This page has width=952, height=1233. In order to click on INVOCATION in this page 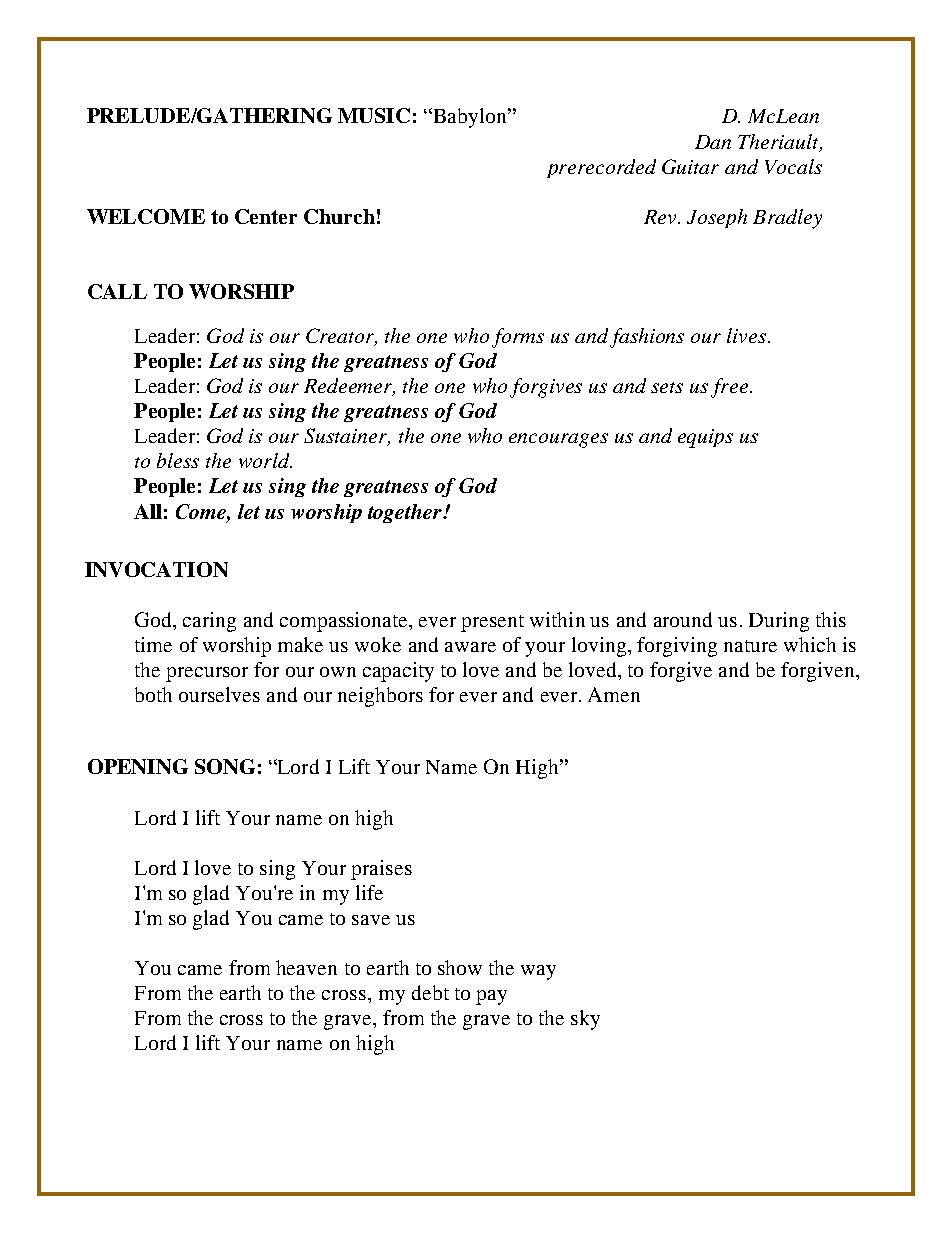, I will do `click(156, 569)`.
